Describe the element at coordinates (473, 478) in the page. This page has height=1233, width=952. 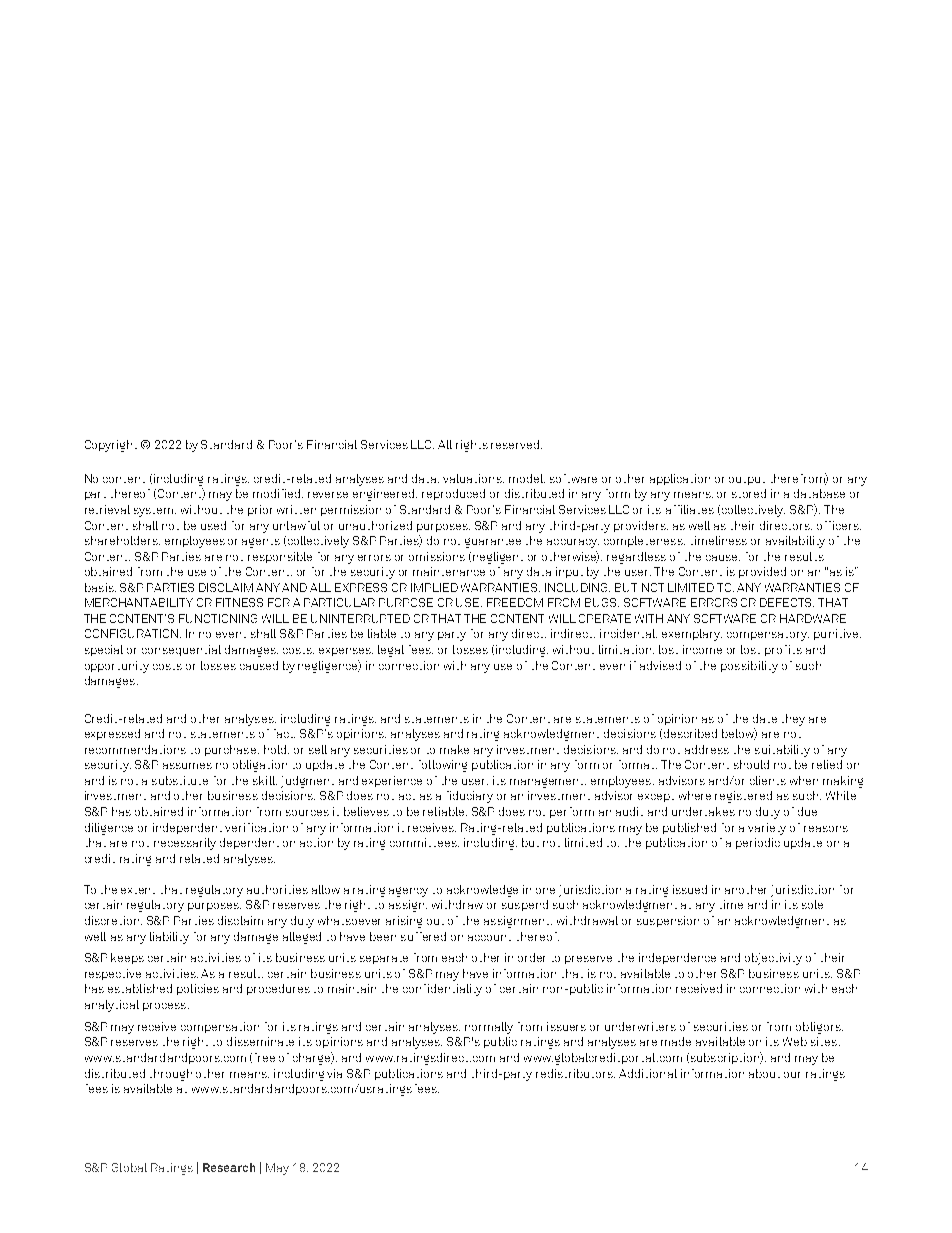
I see `valuations` at that location.
